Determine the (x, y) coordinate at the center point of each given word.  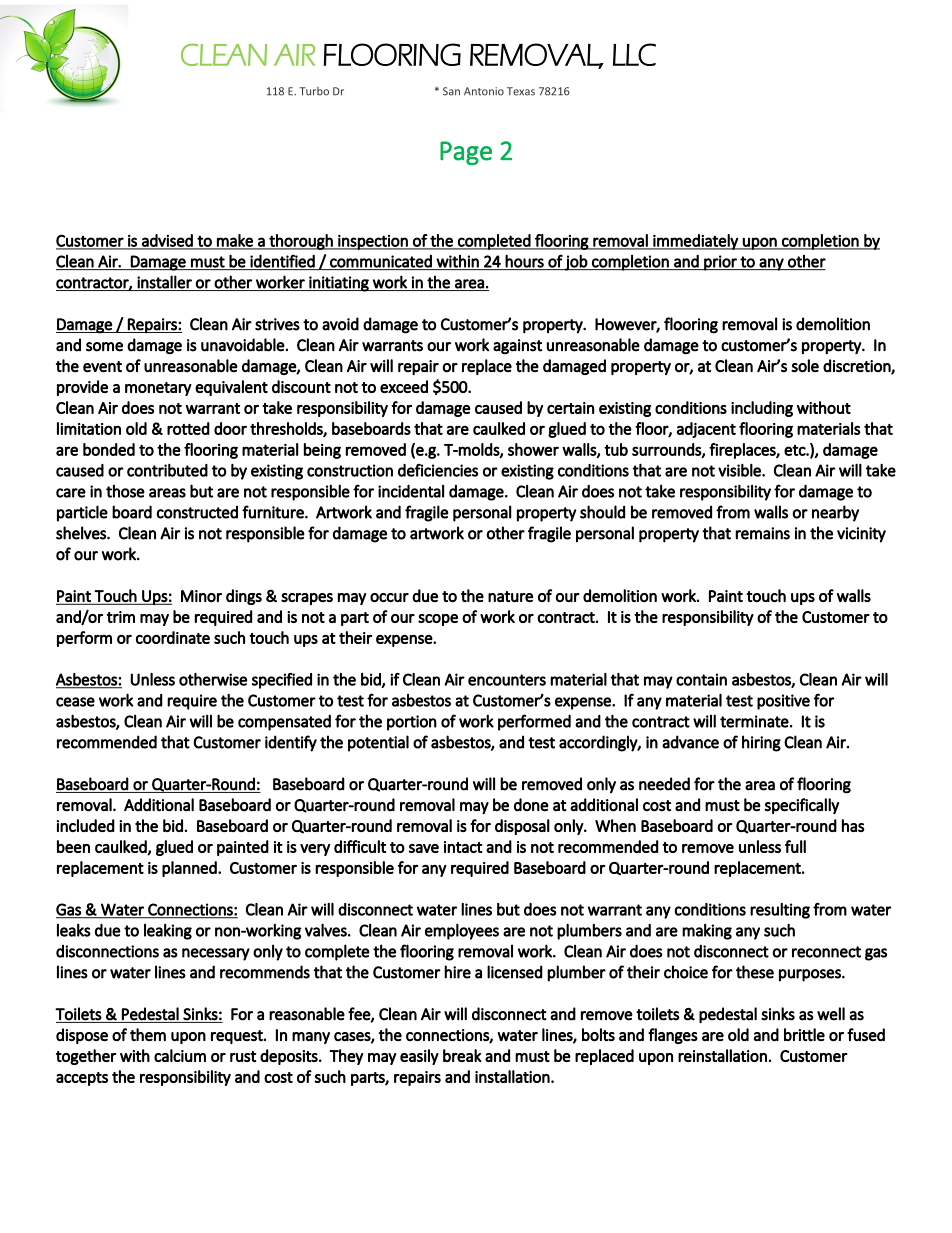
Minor (201, 596)
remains (762, 533)
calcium (180, 1055)
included (86, 825)
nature (510, 596)
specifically (801, 806)
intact (463, 847)
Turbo (314, 91)
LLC (634, 54)
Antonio (484, 91)
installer (164, 282)
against (517, 346)
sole (805, 366)
